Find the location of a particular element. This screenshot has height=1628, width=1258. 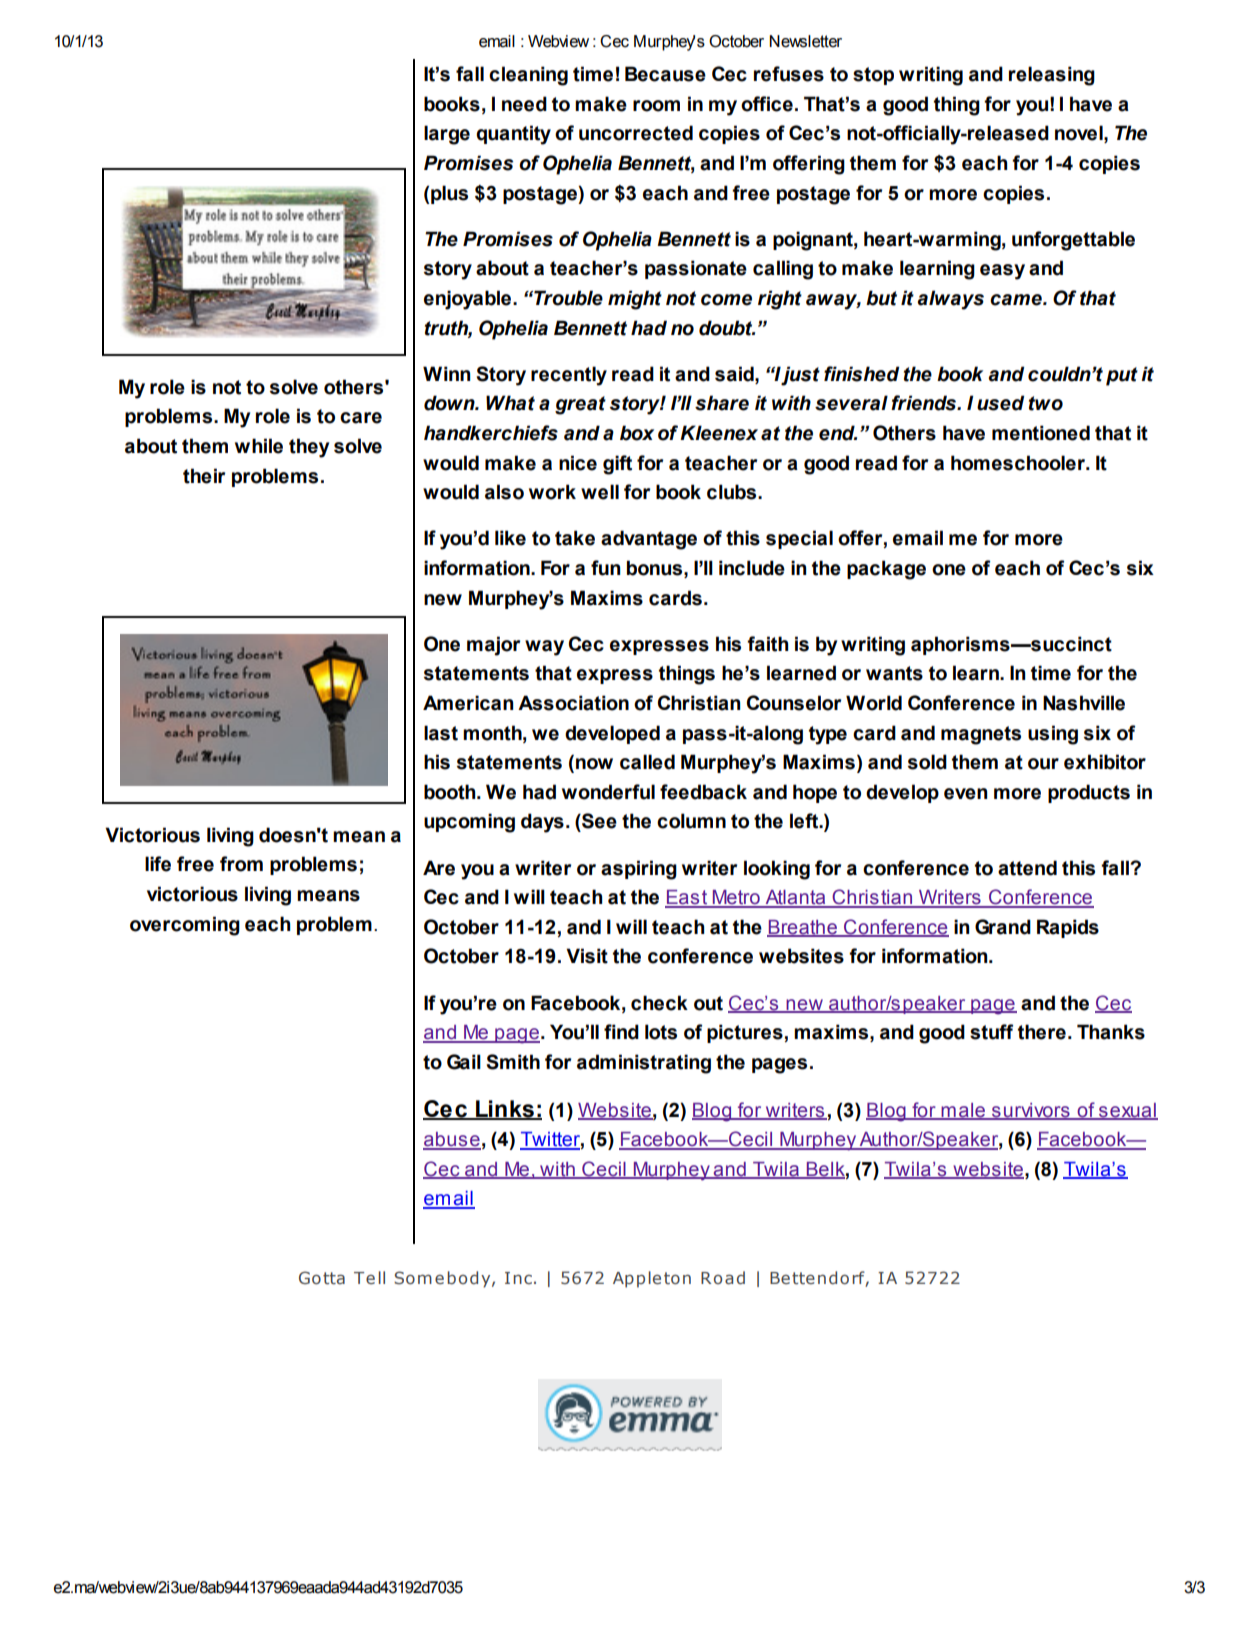

overcoming is located at coordinates (185, 926).
